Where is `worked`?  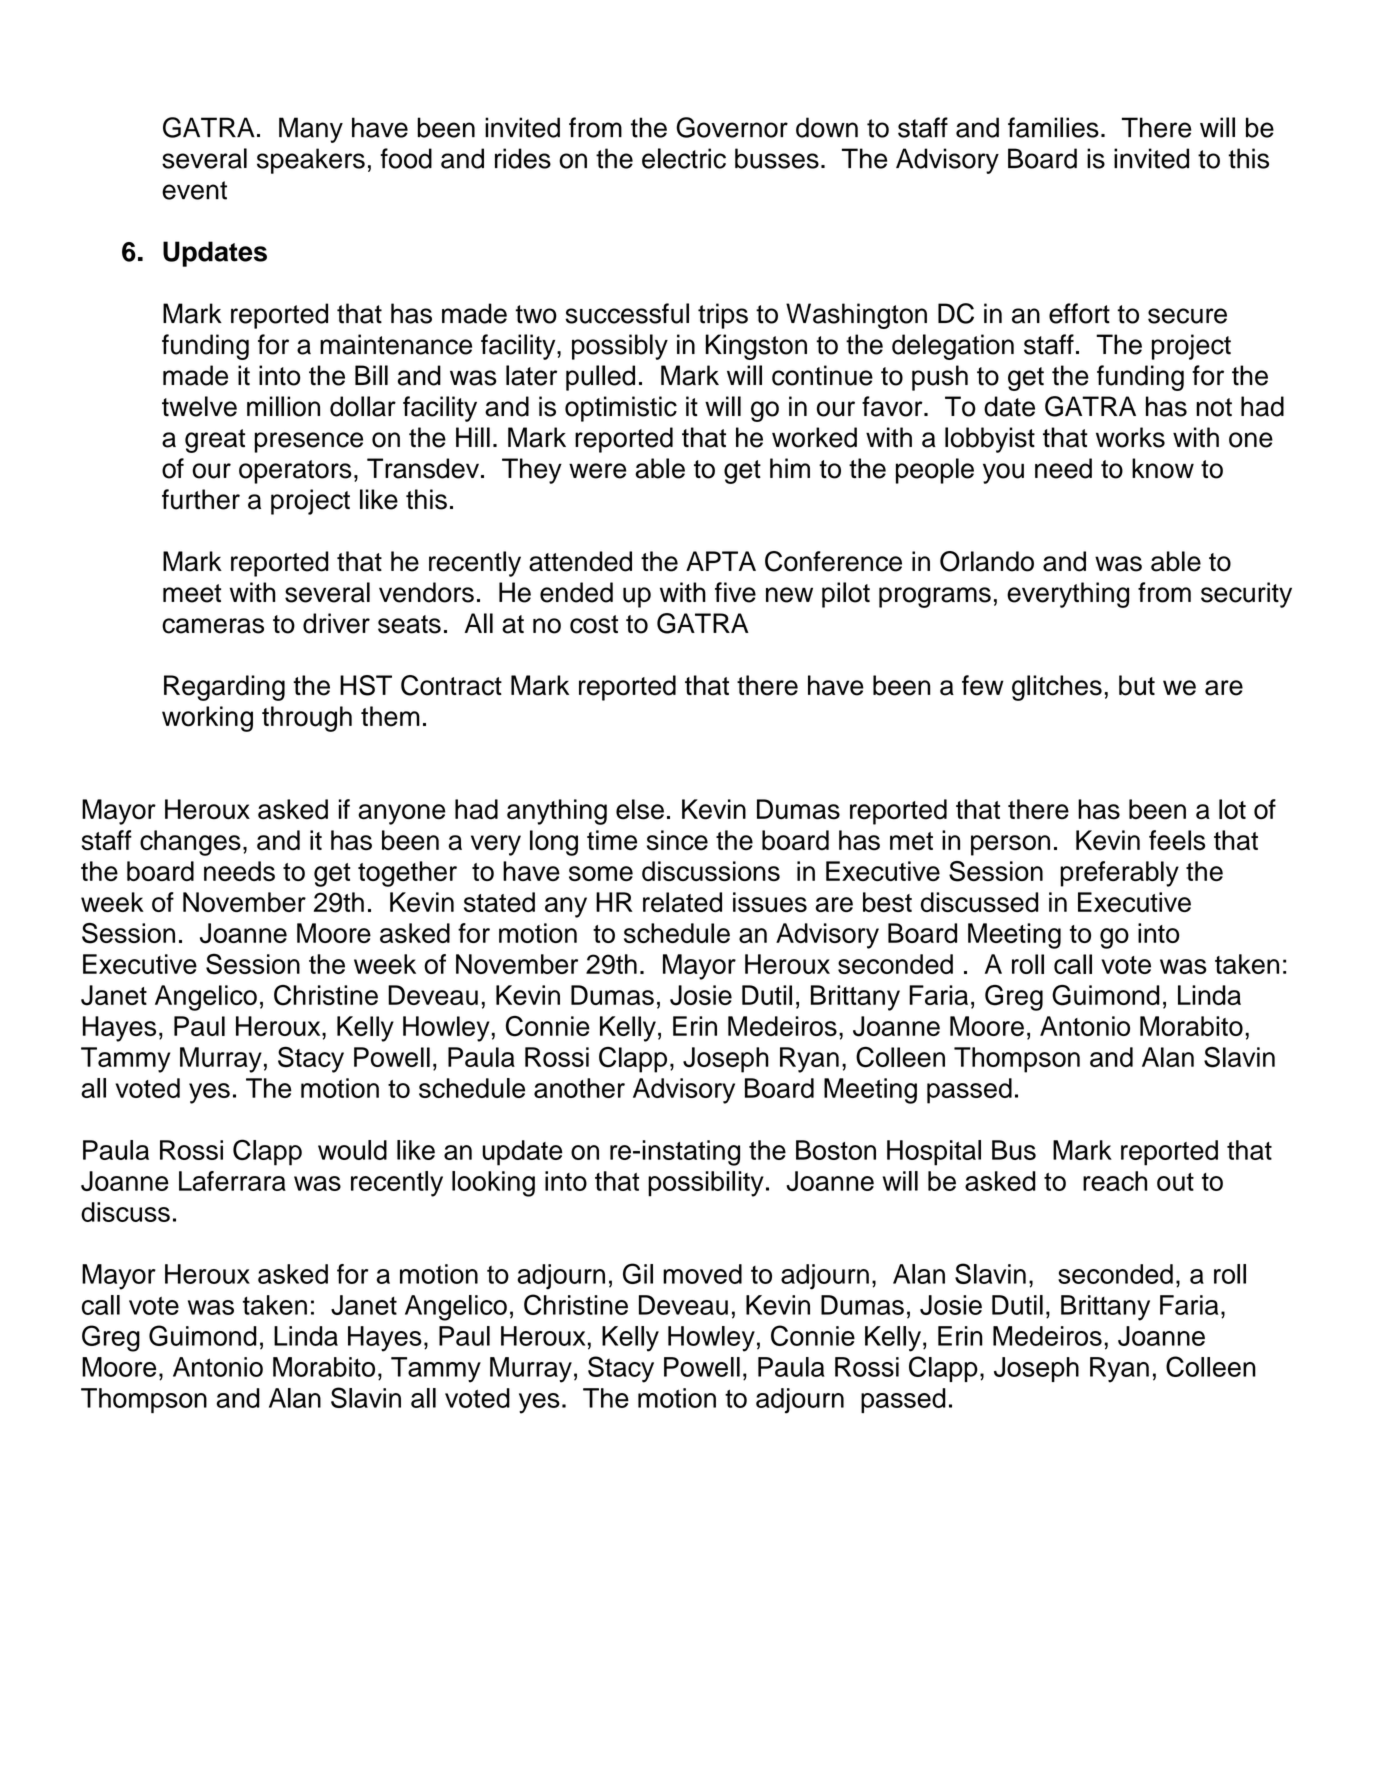
worked is located at coordinates (814, 437).
